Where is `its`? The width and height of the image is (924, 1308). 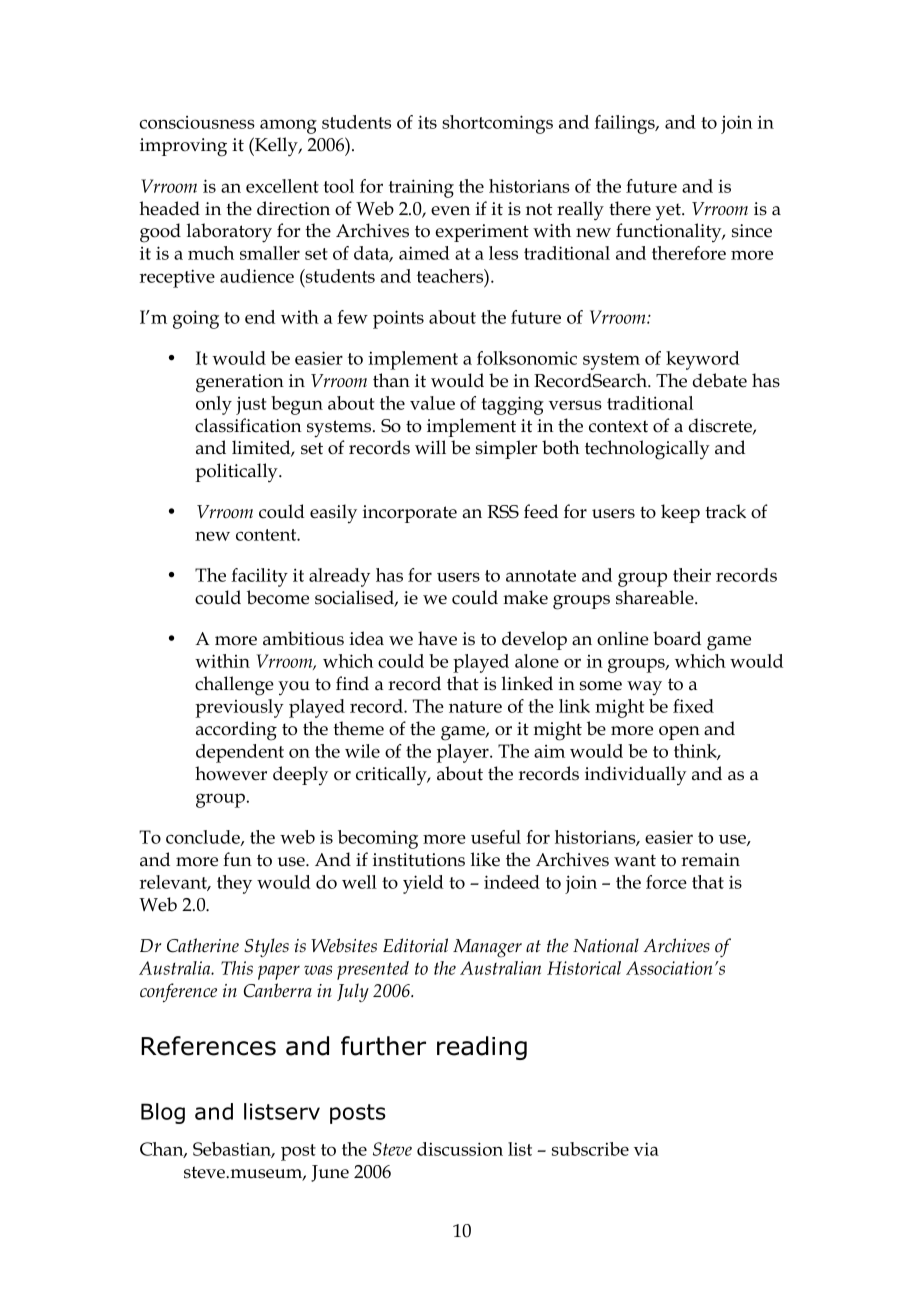 its is located at coordinates (427, 122).
